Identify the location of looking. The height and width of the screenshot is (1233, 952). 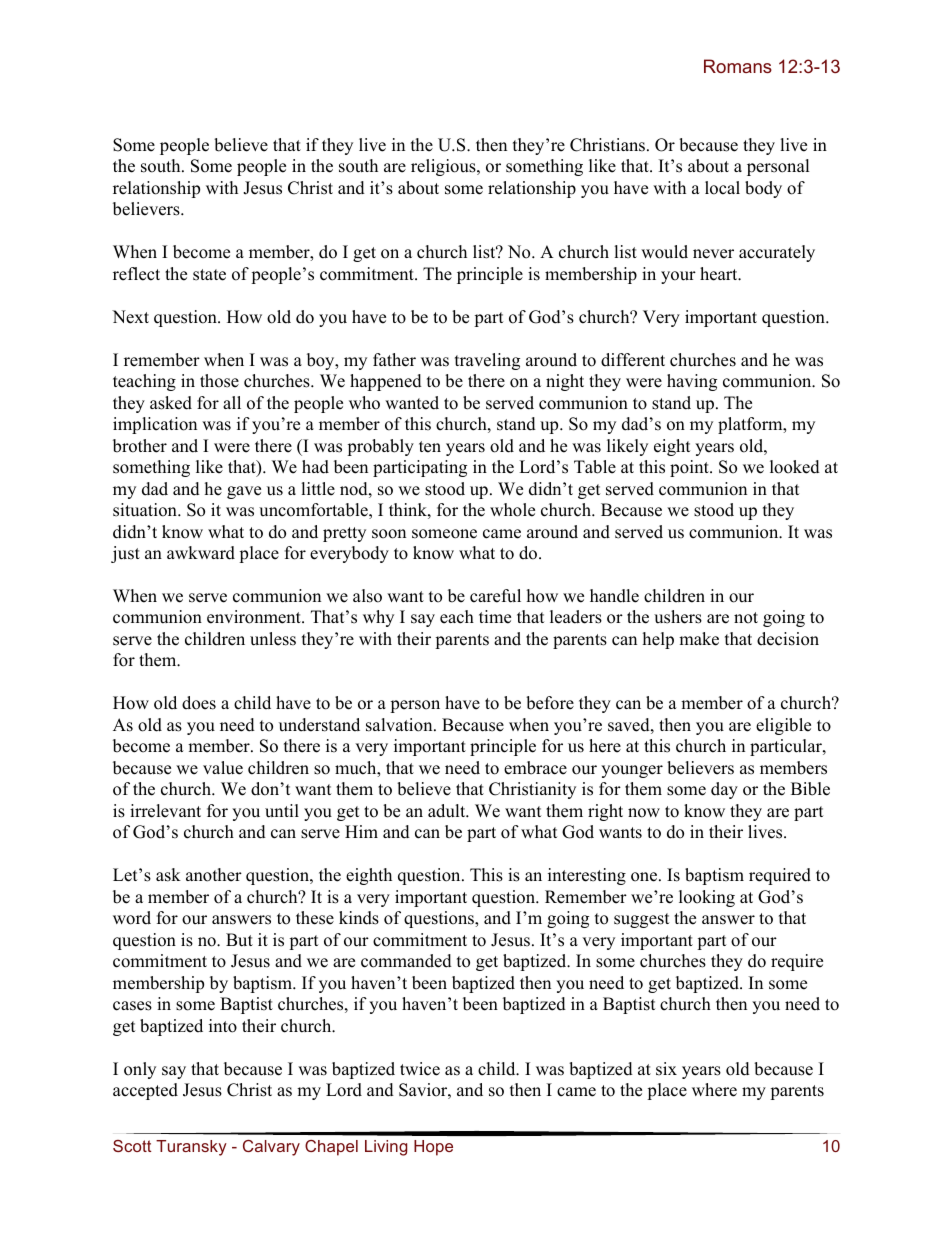
(707, 898).
